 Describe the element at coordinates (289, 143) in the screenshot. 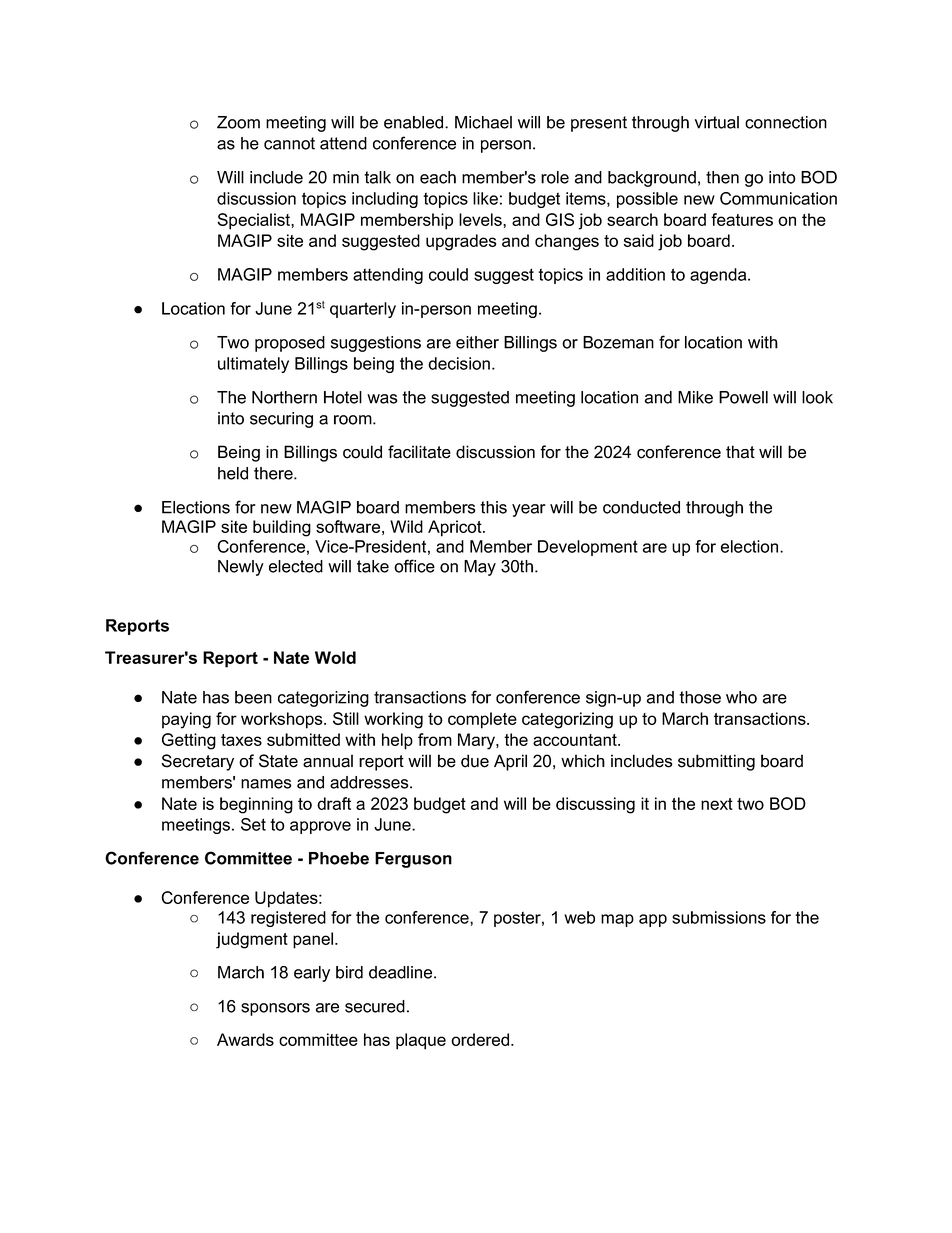

I see `cannot` at that location.
